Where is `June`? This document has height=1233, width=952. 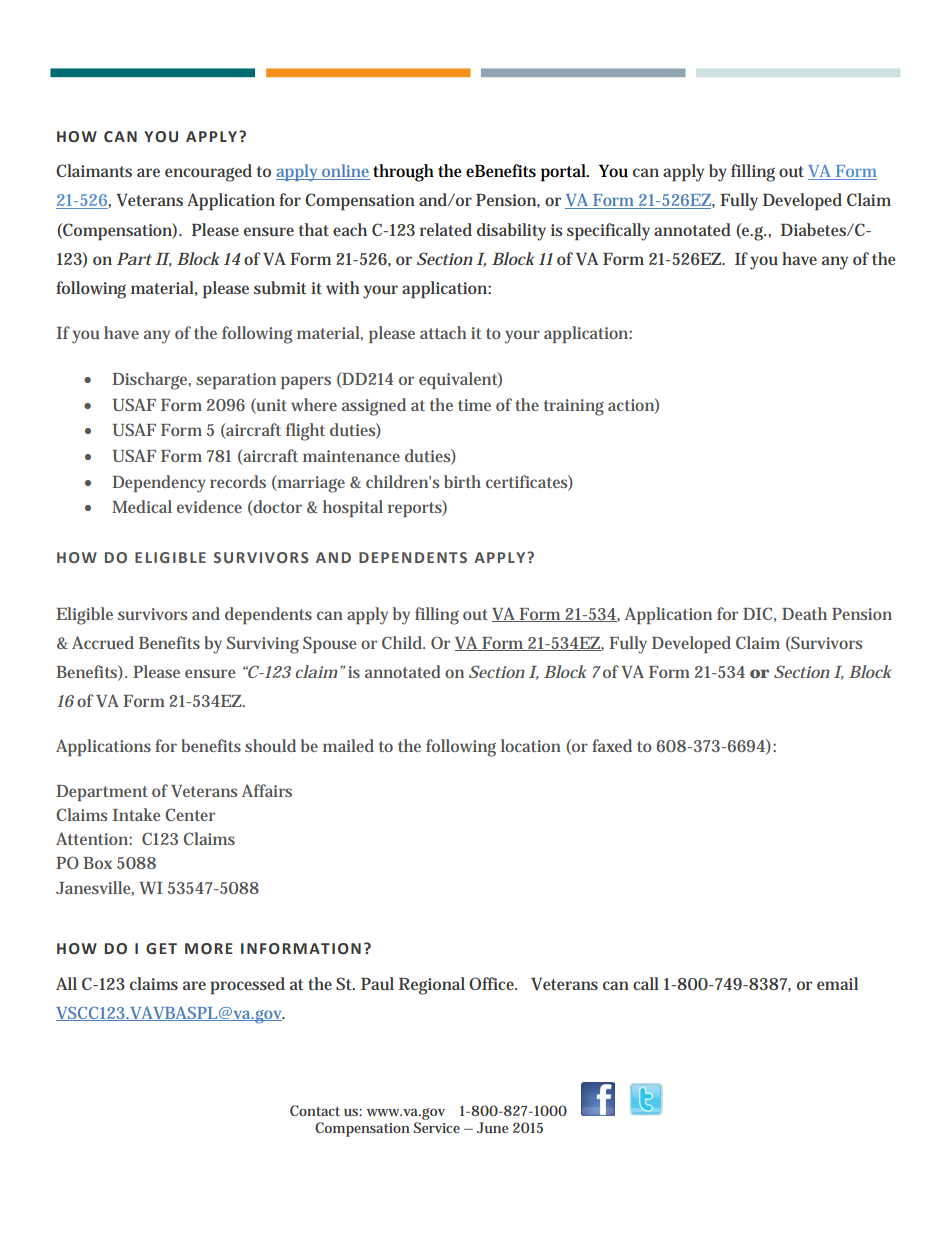
June is located at coordinates (492, 1127).
